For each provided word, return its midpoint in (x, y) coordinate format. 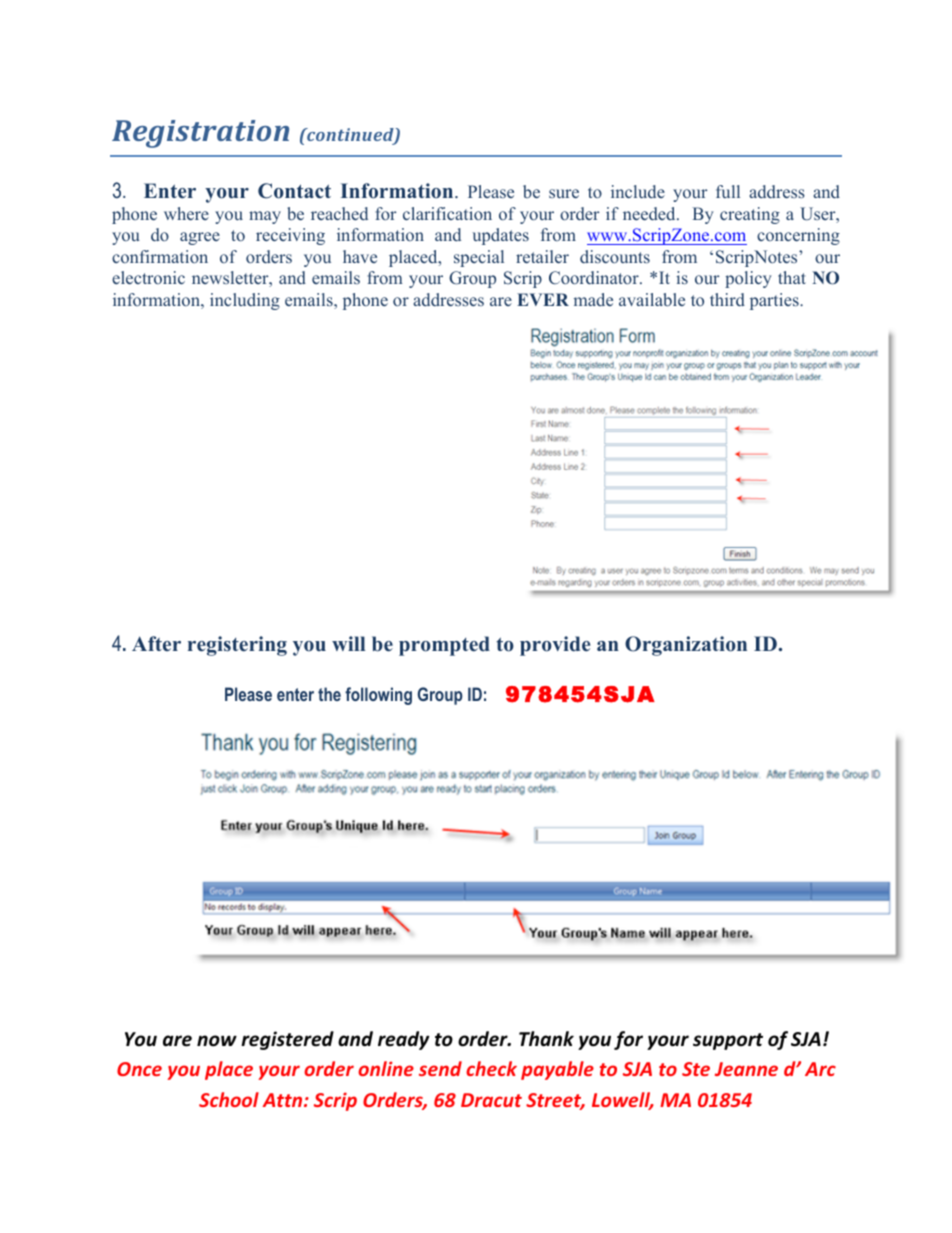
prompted (444, 646)
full (728, 191)
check (491, 1068)
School (229, 1099)
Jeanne (746, 1069)
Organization (686, 646)
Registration (200, 134)
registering (237, 646)
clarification (447, 213)
